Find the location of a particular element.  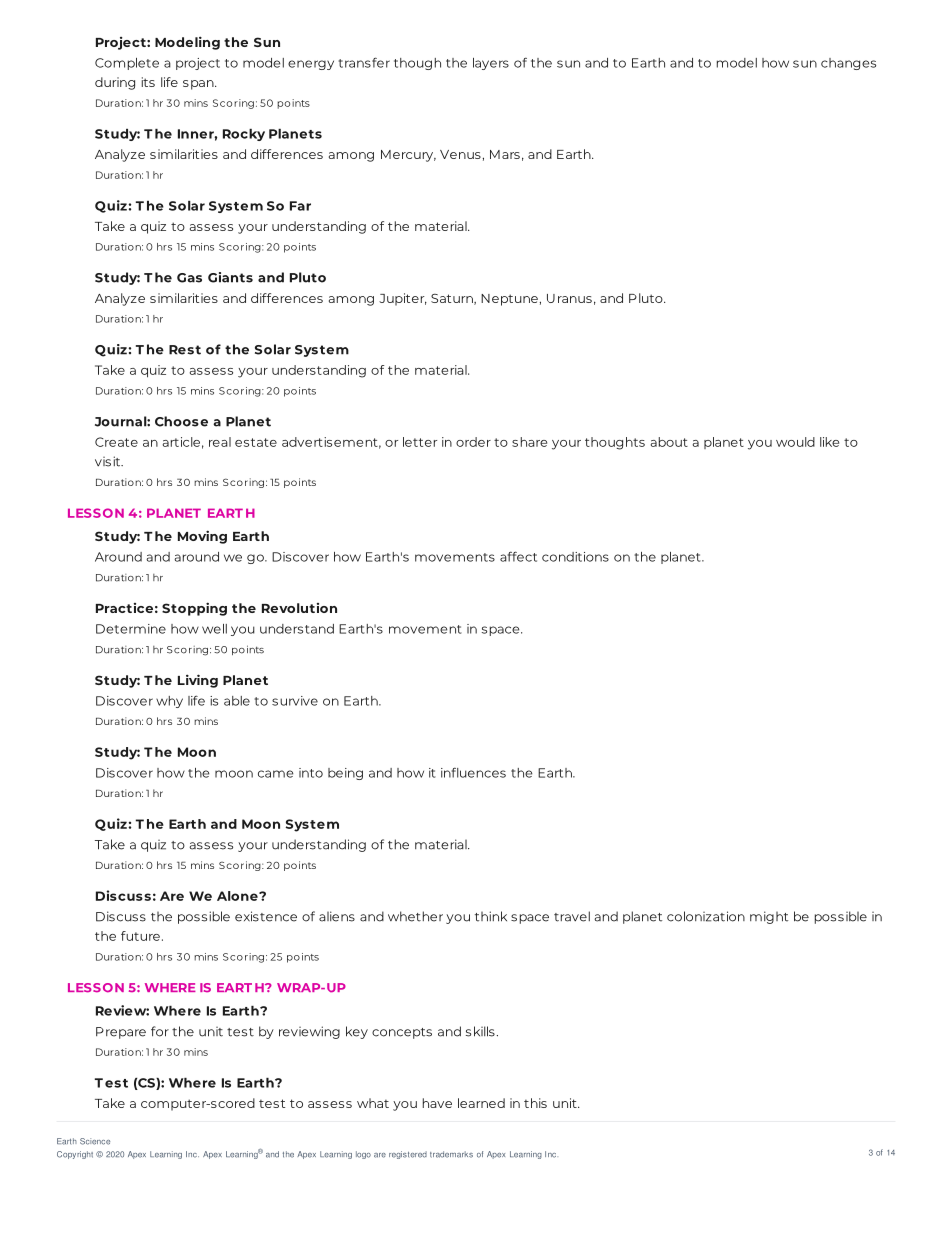

layers is located at coordinates (491, 64).
